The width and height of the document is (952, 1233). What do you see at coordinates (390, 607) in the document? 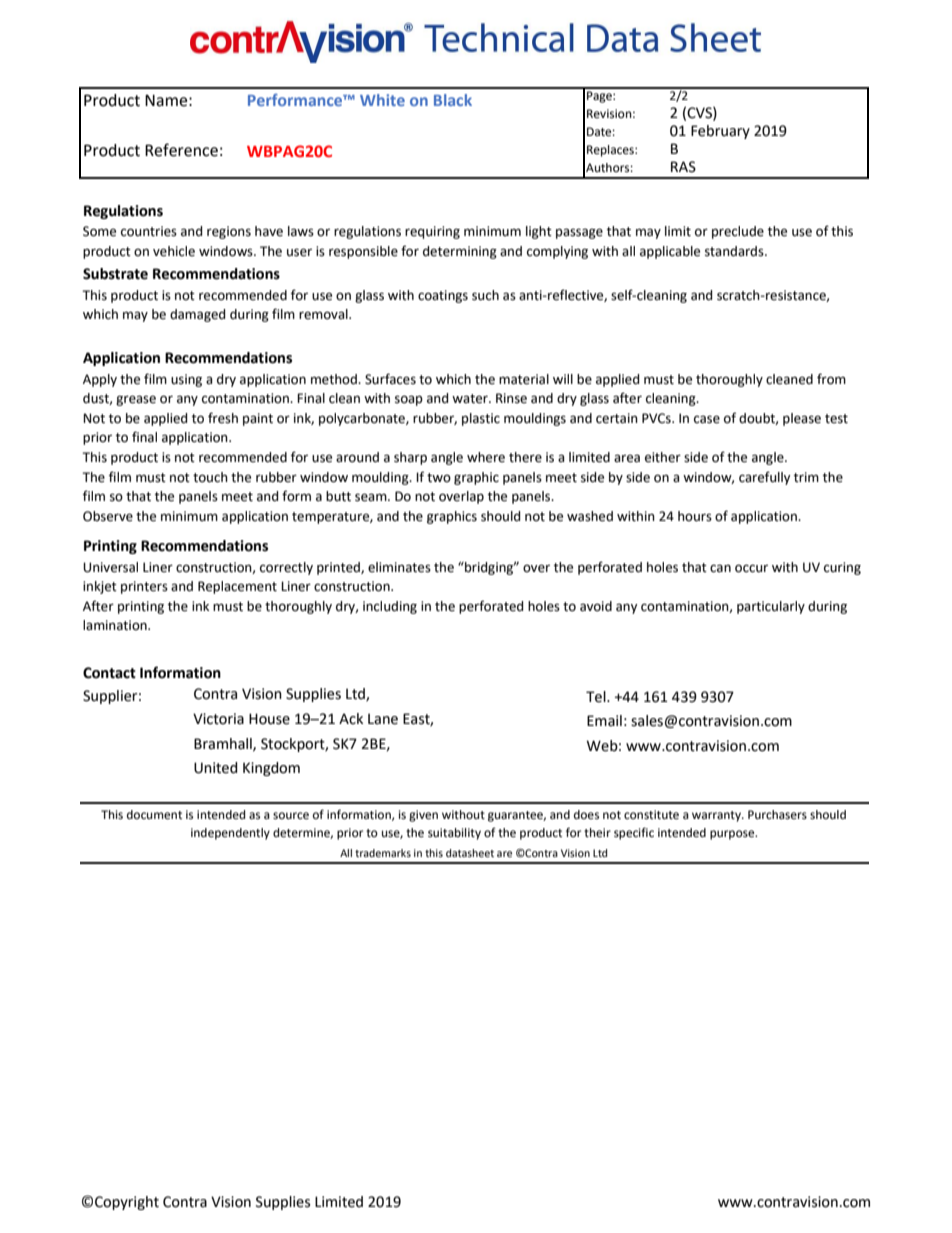
I see `including` at bounding box center [390, 607].
